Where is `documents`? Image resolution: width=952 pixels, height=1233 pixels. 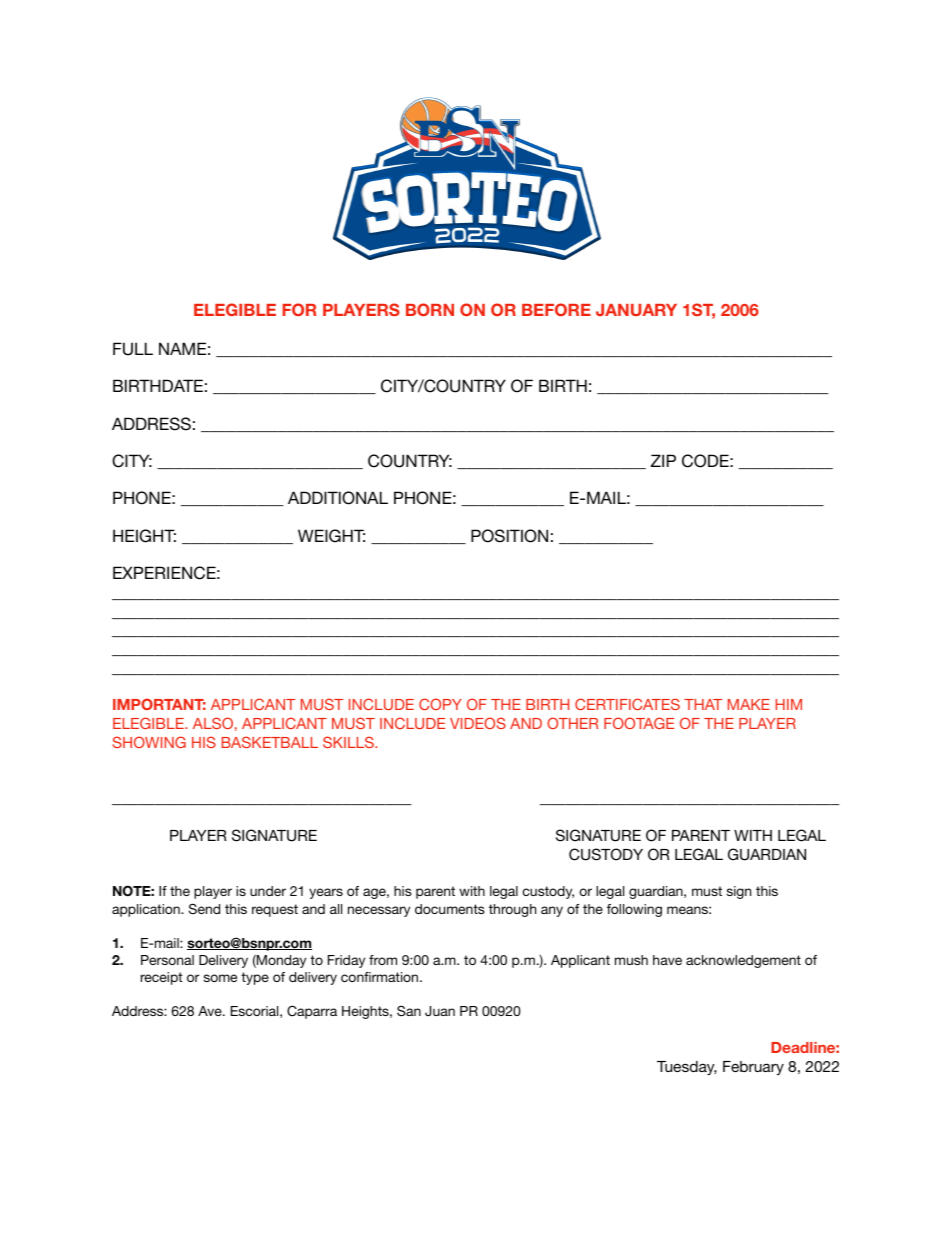 documents is located at coordinates (450, 909).
